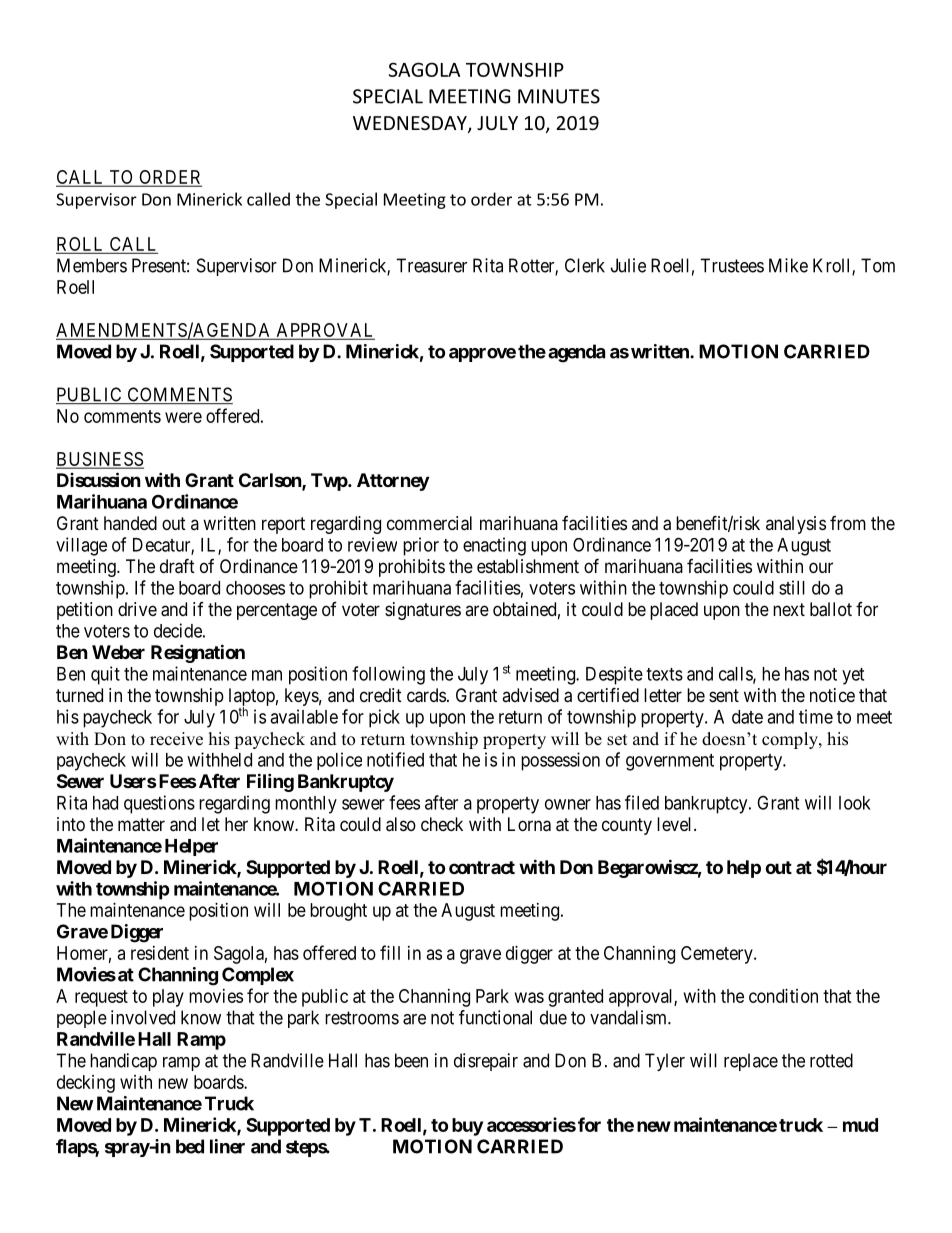  What do you see at coordinates (796, 525) in the image?
I see `analysis` at bounding box center [796, 525].
